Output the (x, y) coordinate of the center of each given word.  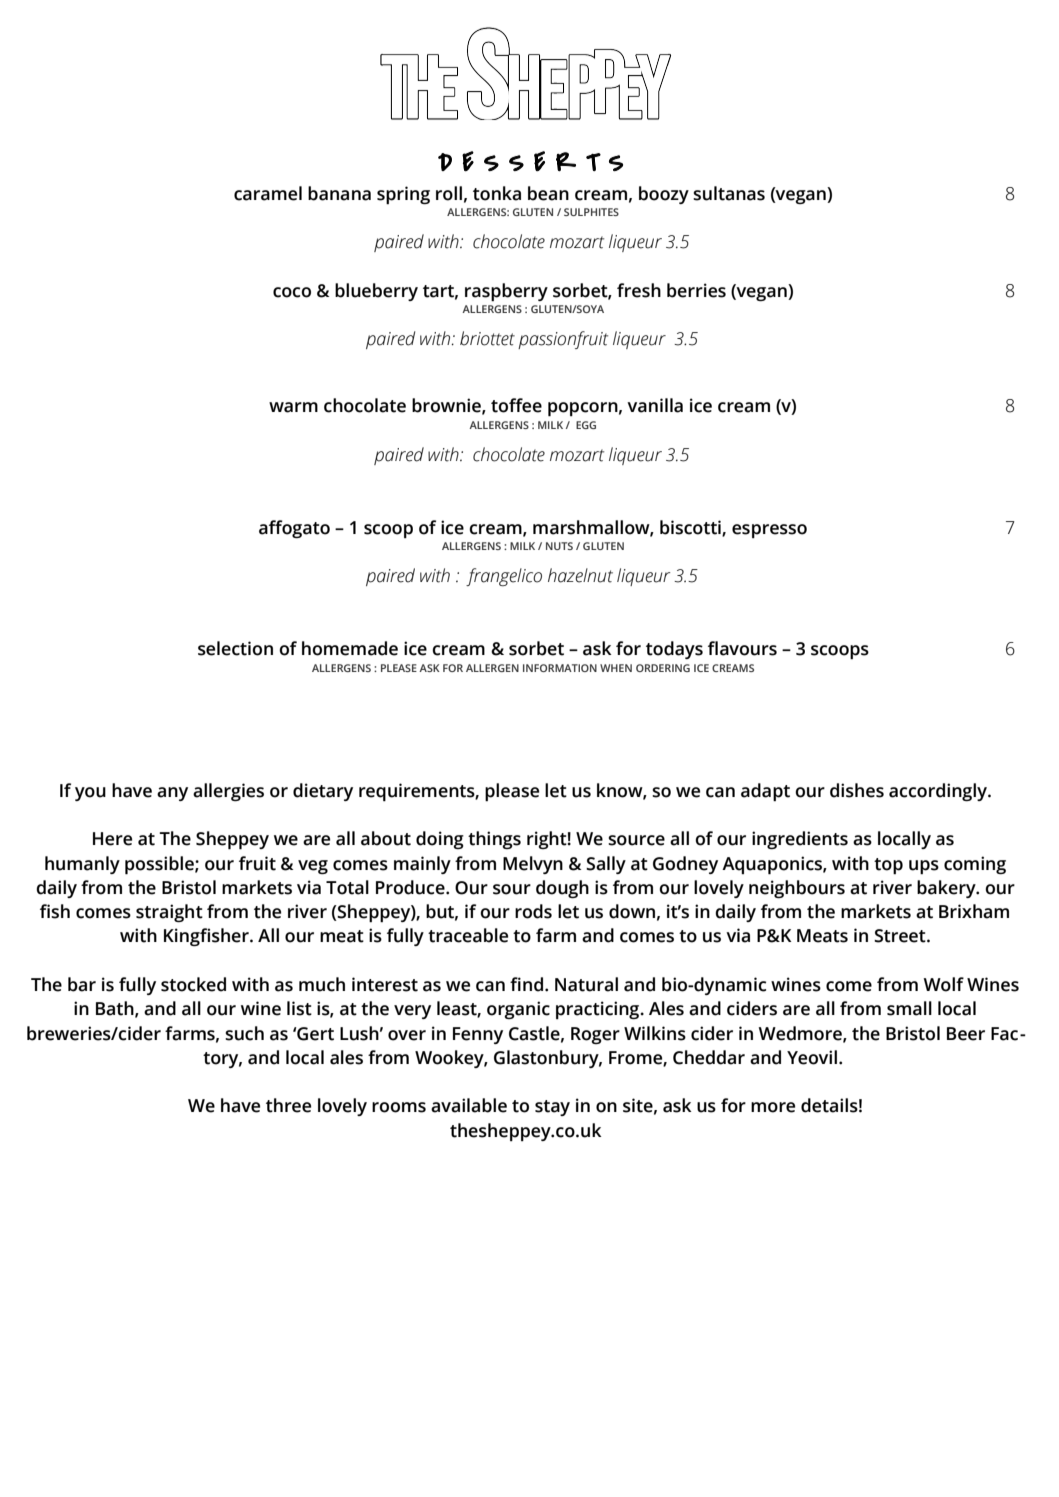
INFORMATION (560, 668)
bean (548, 193)
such (244, 1033)
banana (339, 193)
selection (235, 648)
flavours (742, 648)
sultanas (729, 193)
